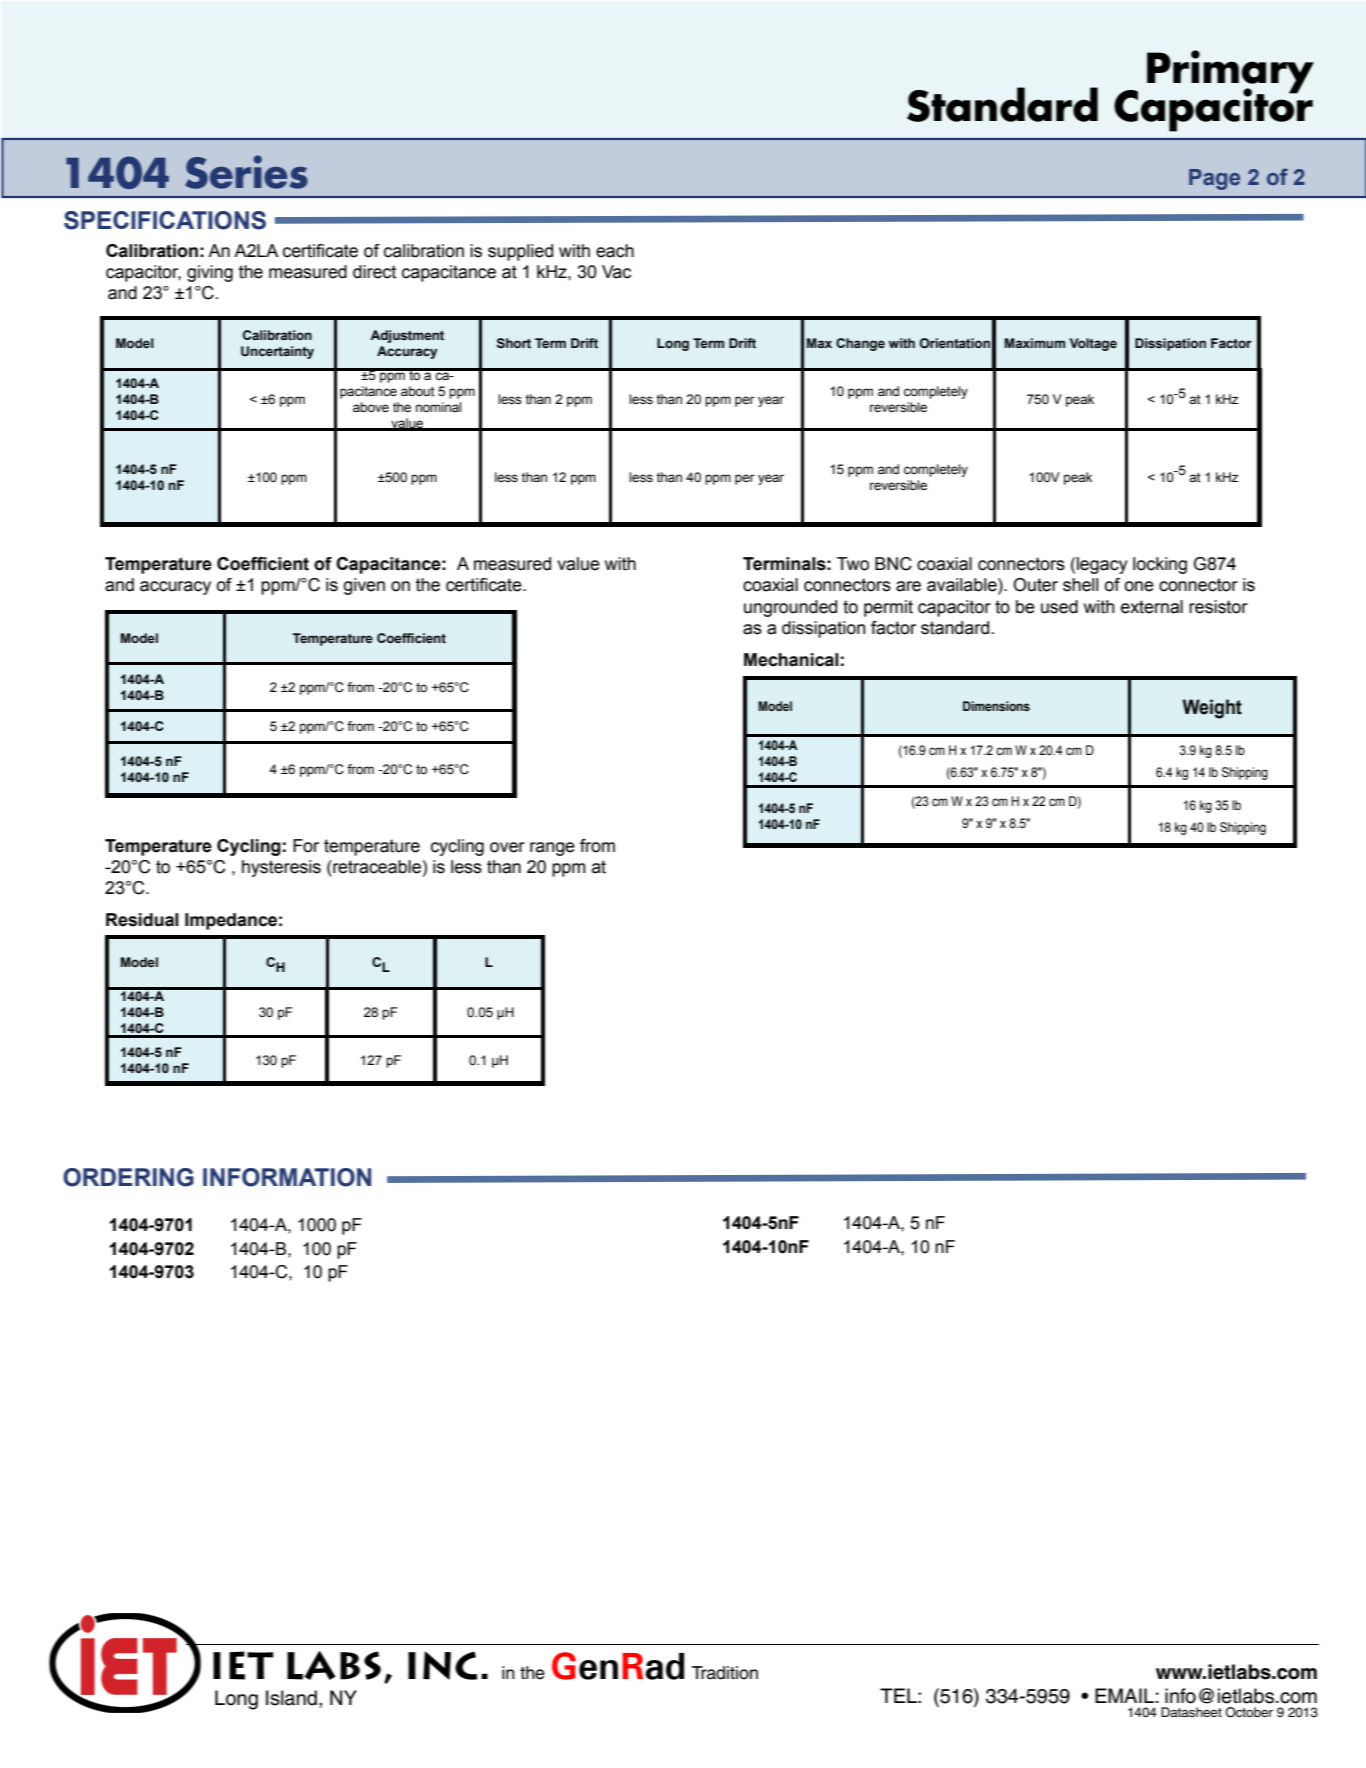  I want to click on Island, so click(291, 1698).
